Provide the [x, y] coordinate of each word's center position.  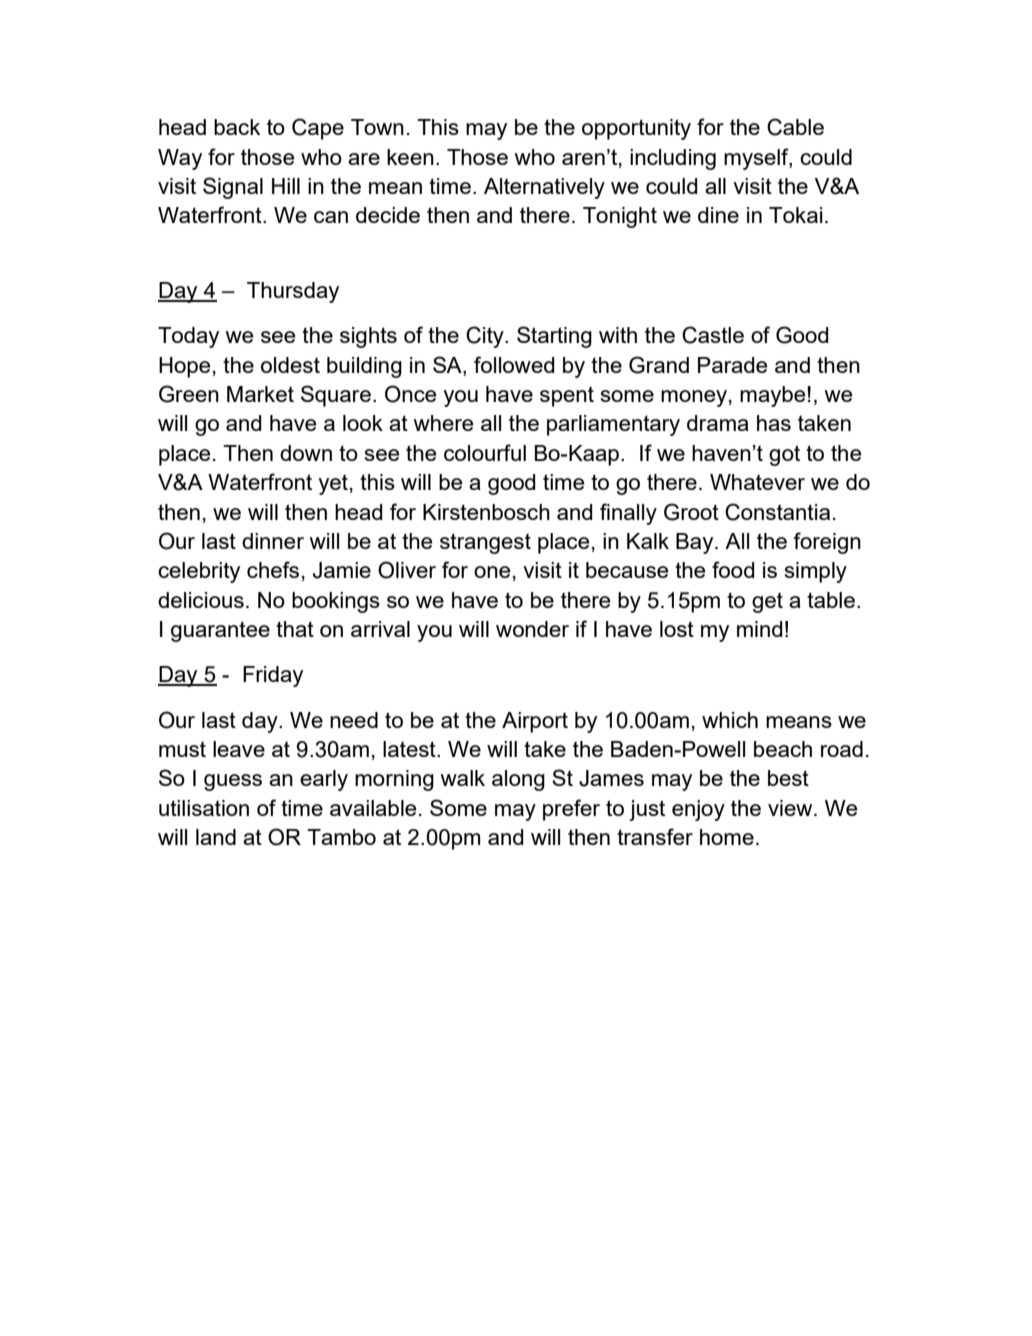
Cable [795, 127]
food [733, 569]
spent [567, 396]
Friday [273, 676]
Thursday [293, 292]
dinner [273, 541]
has [774, 423]
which [730, 720]
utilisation [204, 808]
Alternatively [544, 188]
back [237, 127]
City [486, 337]
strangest [485, 543]
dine [718, 215]
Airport [535, 722]
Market [260, 394]
